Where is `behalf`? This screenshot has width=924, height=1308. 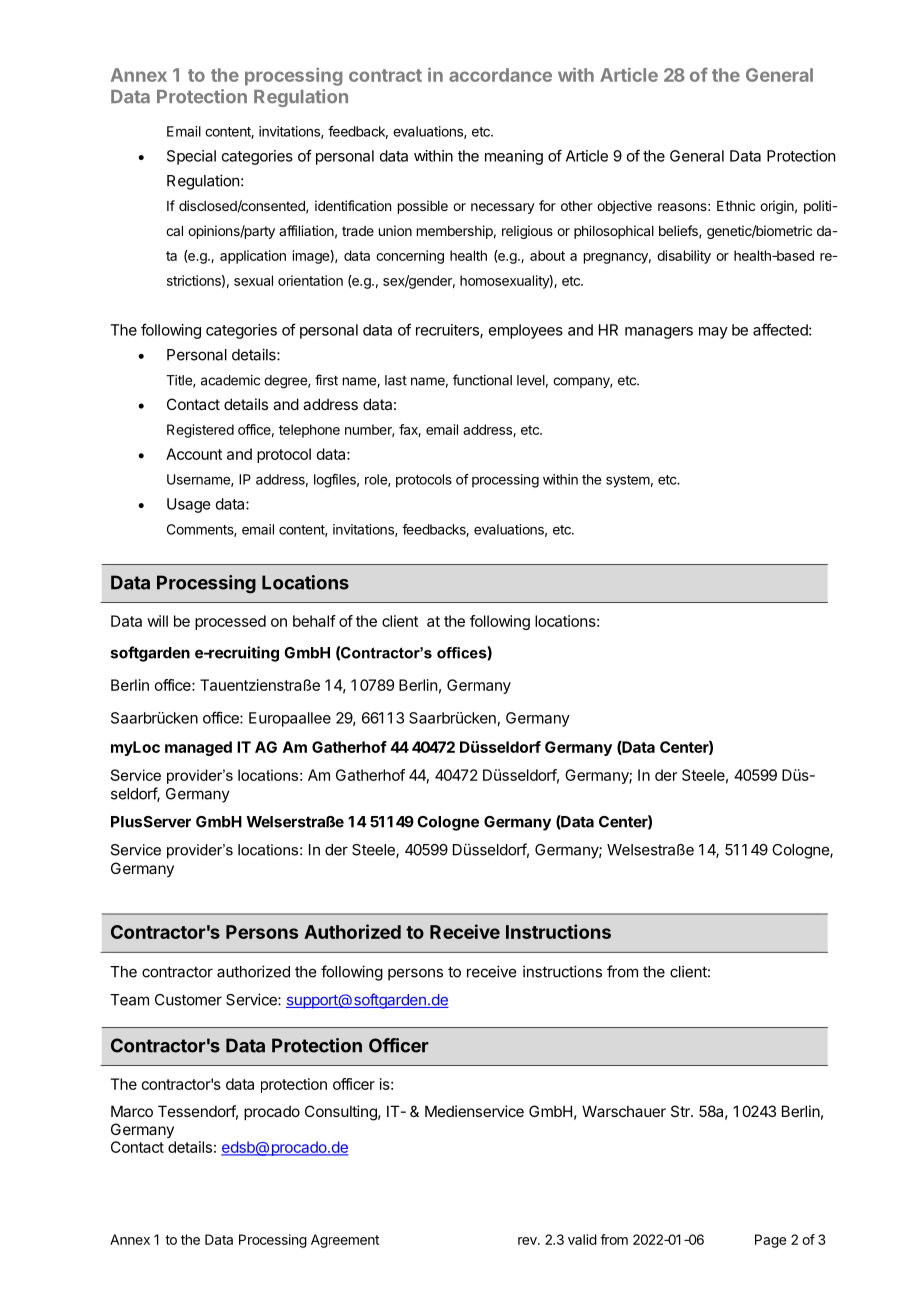 behalf is located at coordinates (314, 621).
